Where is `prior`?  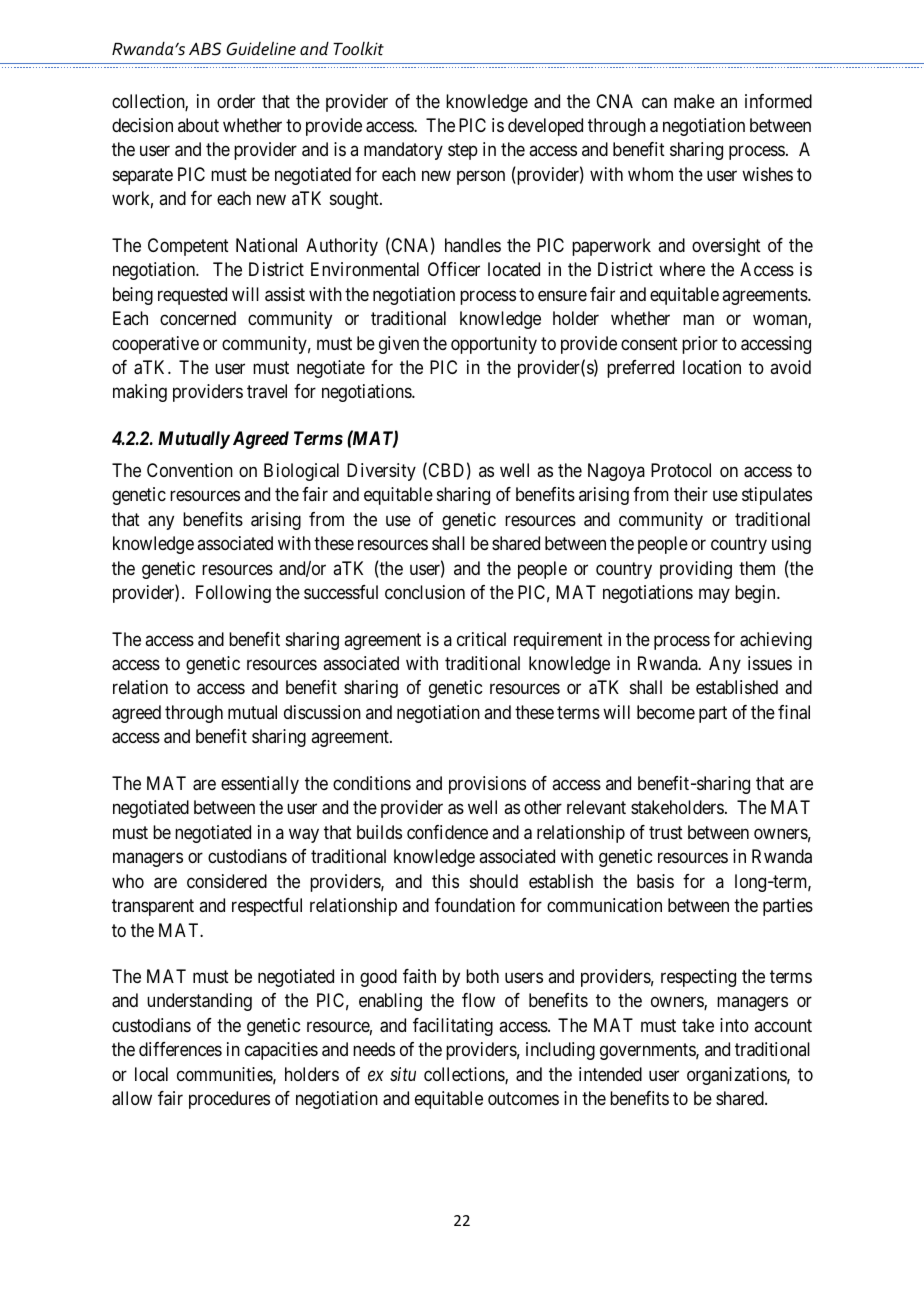
prior is located at coordinates (700, 345).
